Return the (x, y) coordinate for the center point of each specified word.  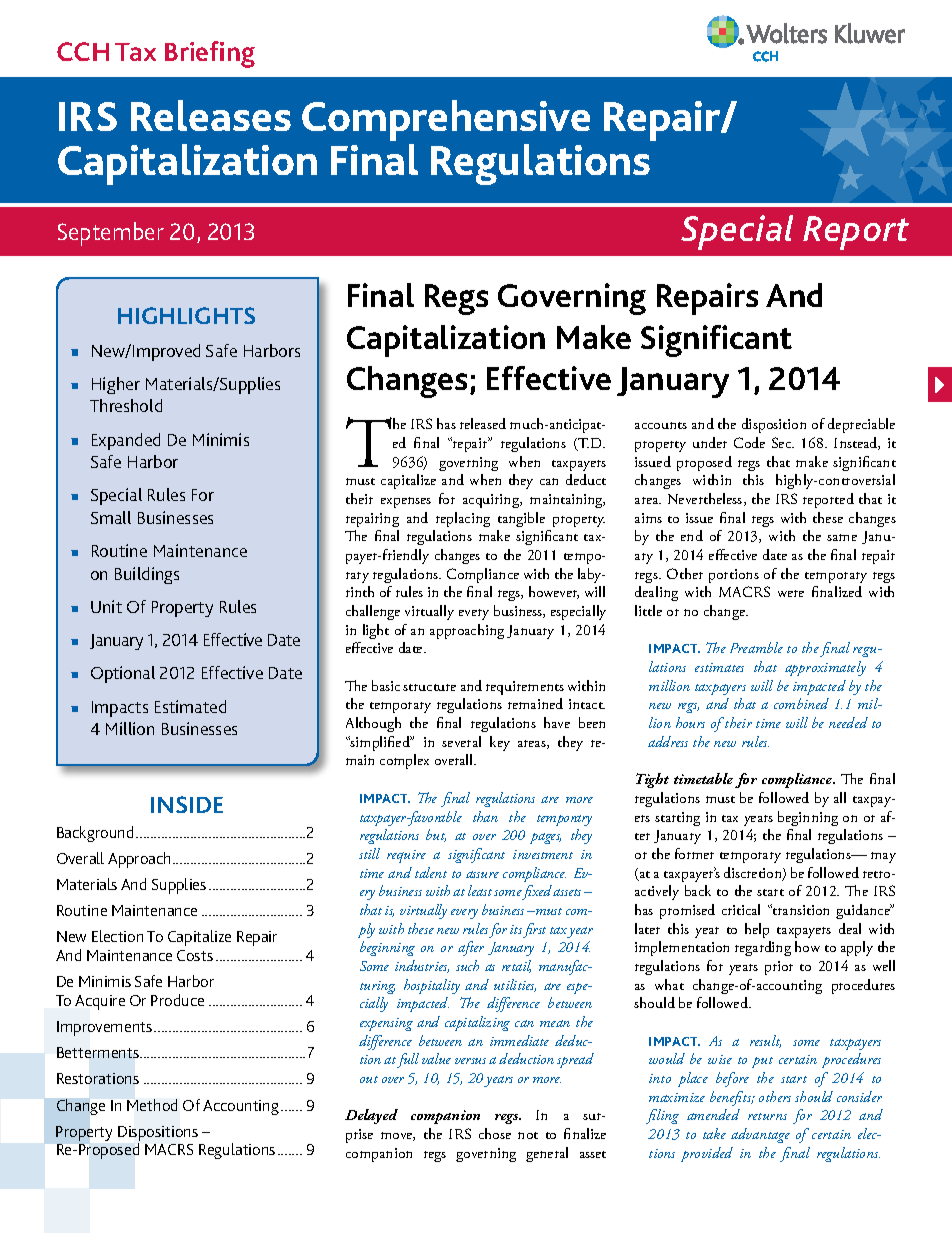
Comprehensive (446, 122)
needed (848, 722)
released (483, 423)
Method (152, 1105)
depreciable (861, 425)
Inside (187, 804)
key (500, 743)
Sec (783, 442)
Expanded (126, 441)
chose (495, 1133)
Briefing (210, 54)
